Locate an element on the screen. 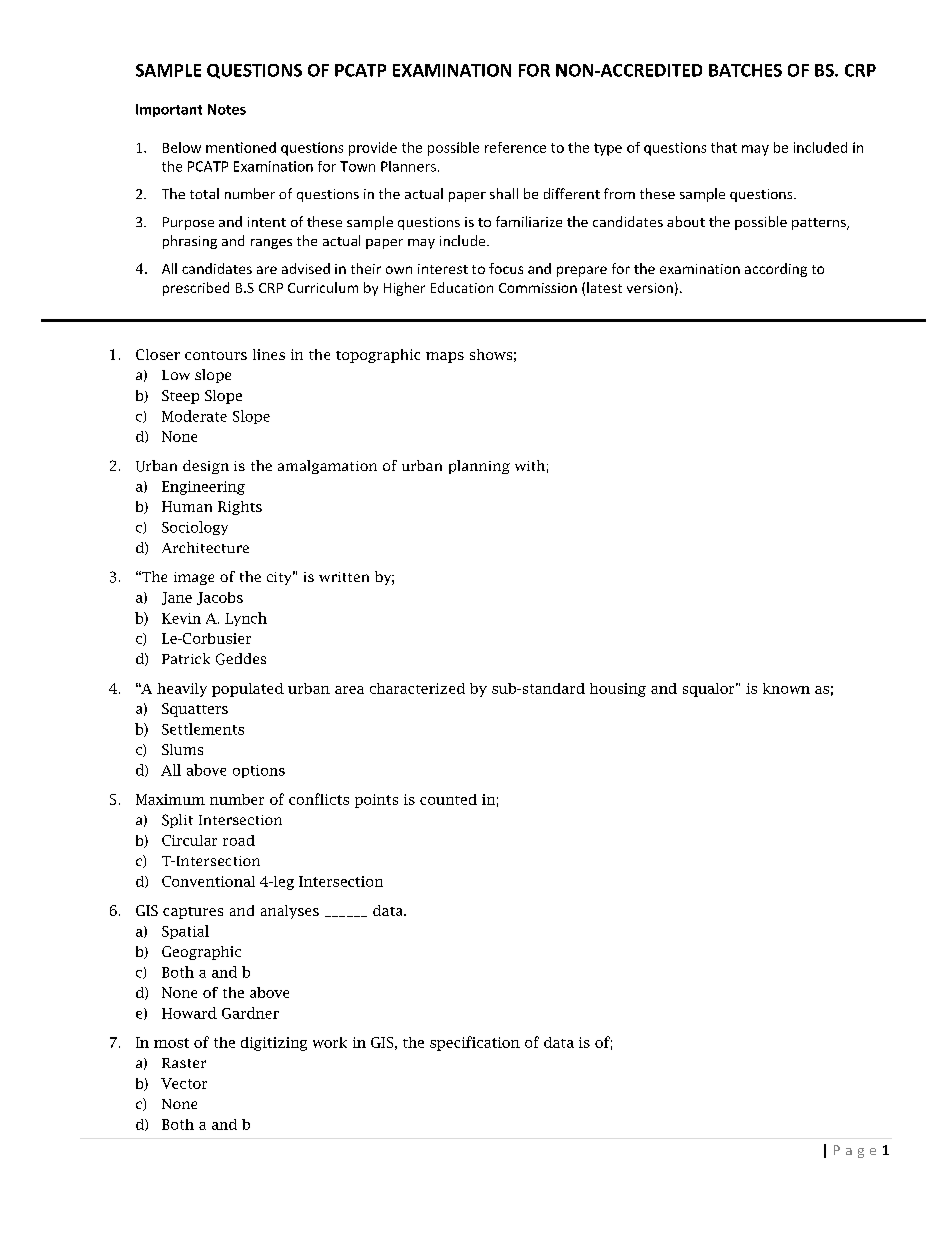 This screenshot has width=952, height=1233. according is located at coordinates (776, 270).
